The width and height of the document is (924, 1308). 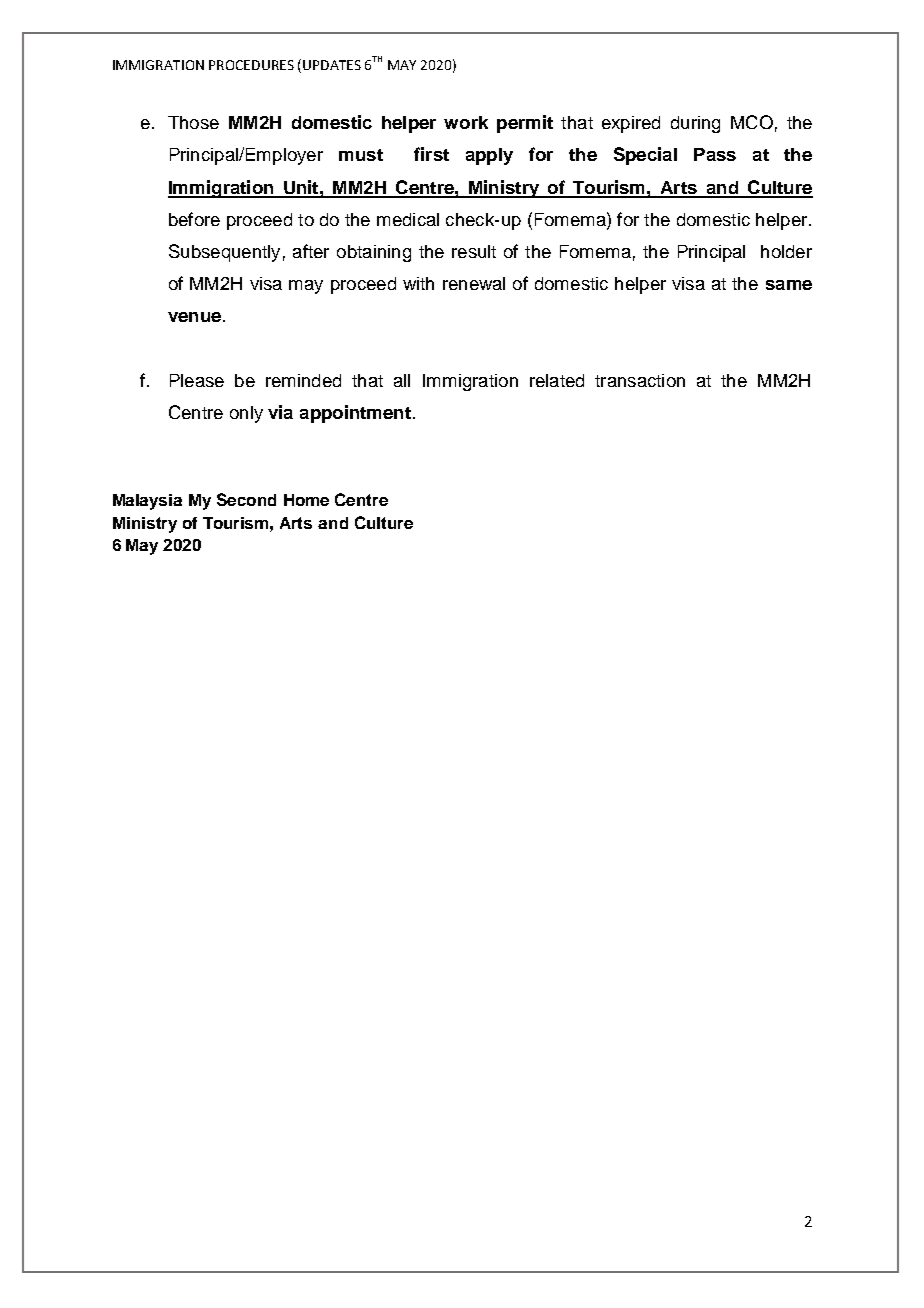 What do you see at coordinates (489, 156) in the document?
I see `apply` at bounding box center [489, 156].
